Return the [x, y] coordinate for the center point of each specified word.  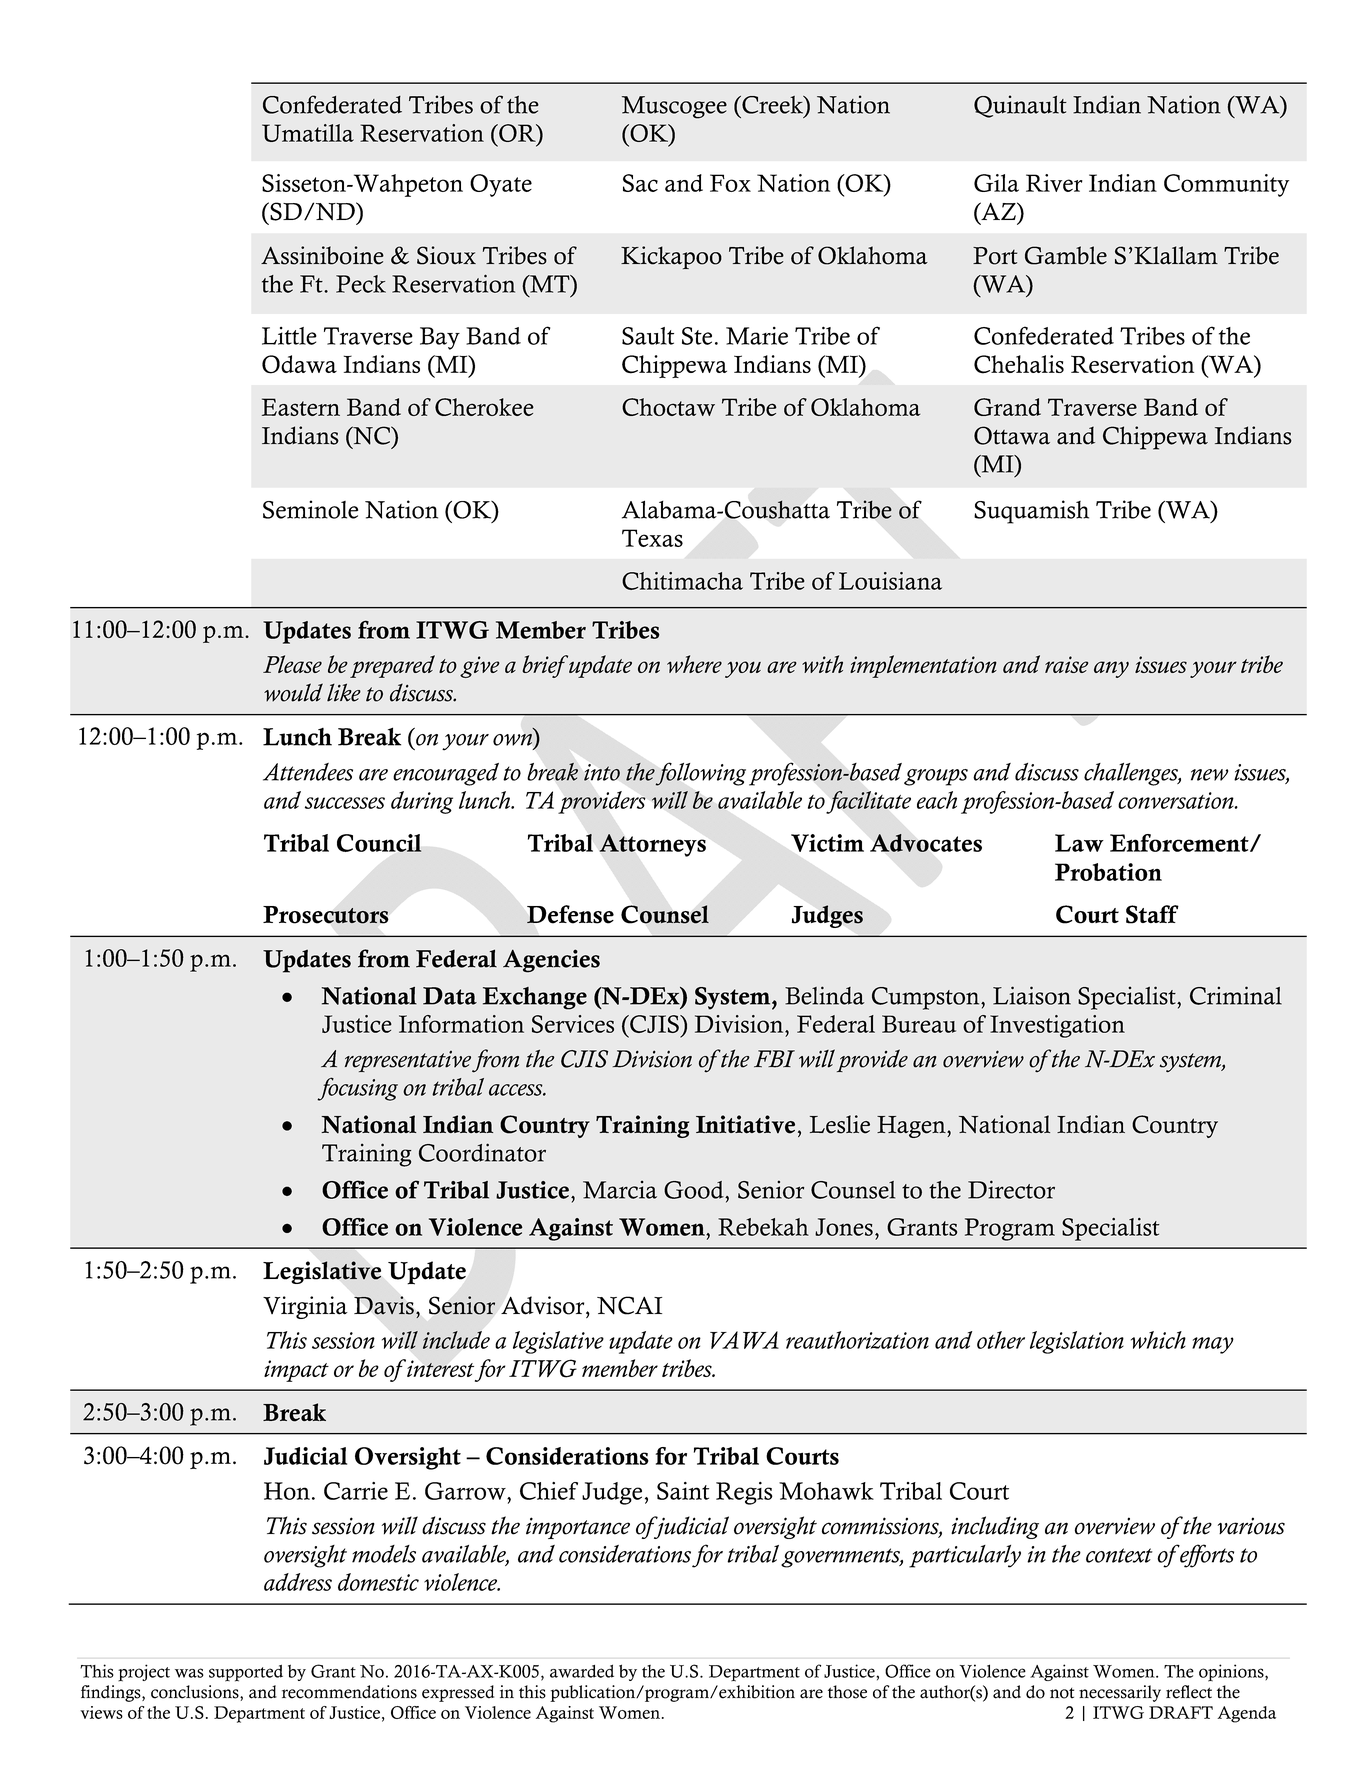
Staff [1152, 914]
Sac [640, 183]
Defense [570, 914]
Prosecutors [326, 915]
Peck [361, 284]
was [189, 1673]
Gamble [1066, 255]
